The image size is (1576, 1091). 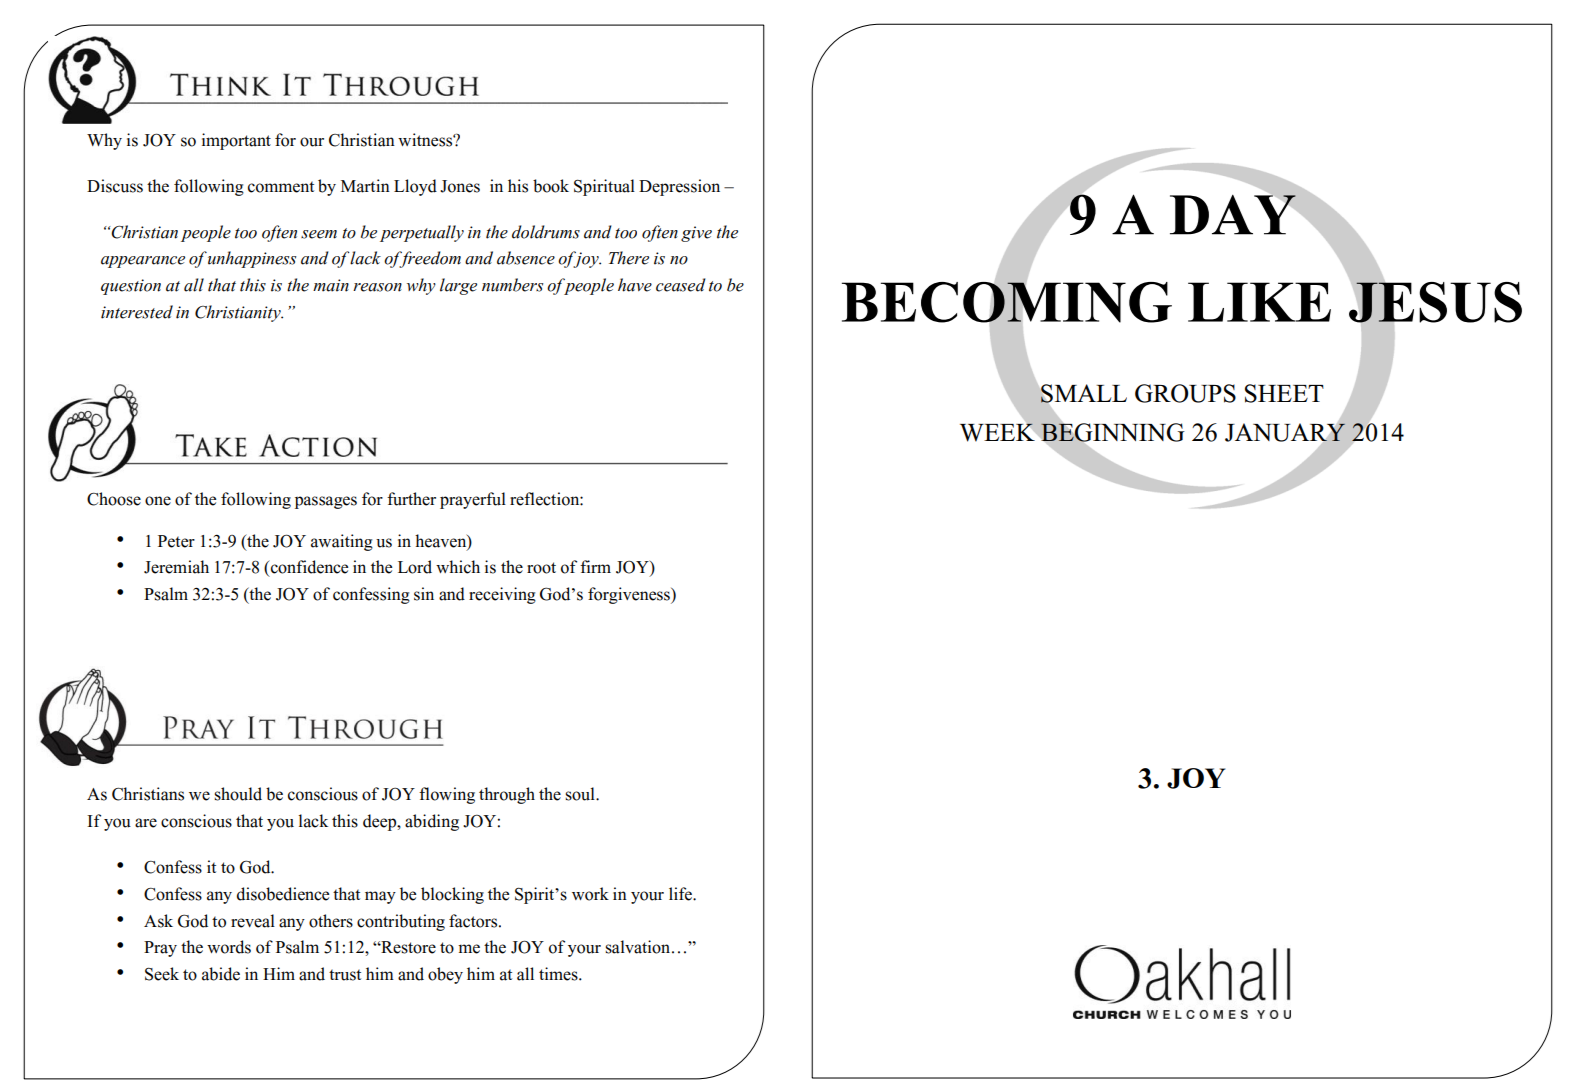 I want to click on confidence, so click(x=308, y=567).
